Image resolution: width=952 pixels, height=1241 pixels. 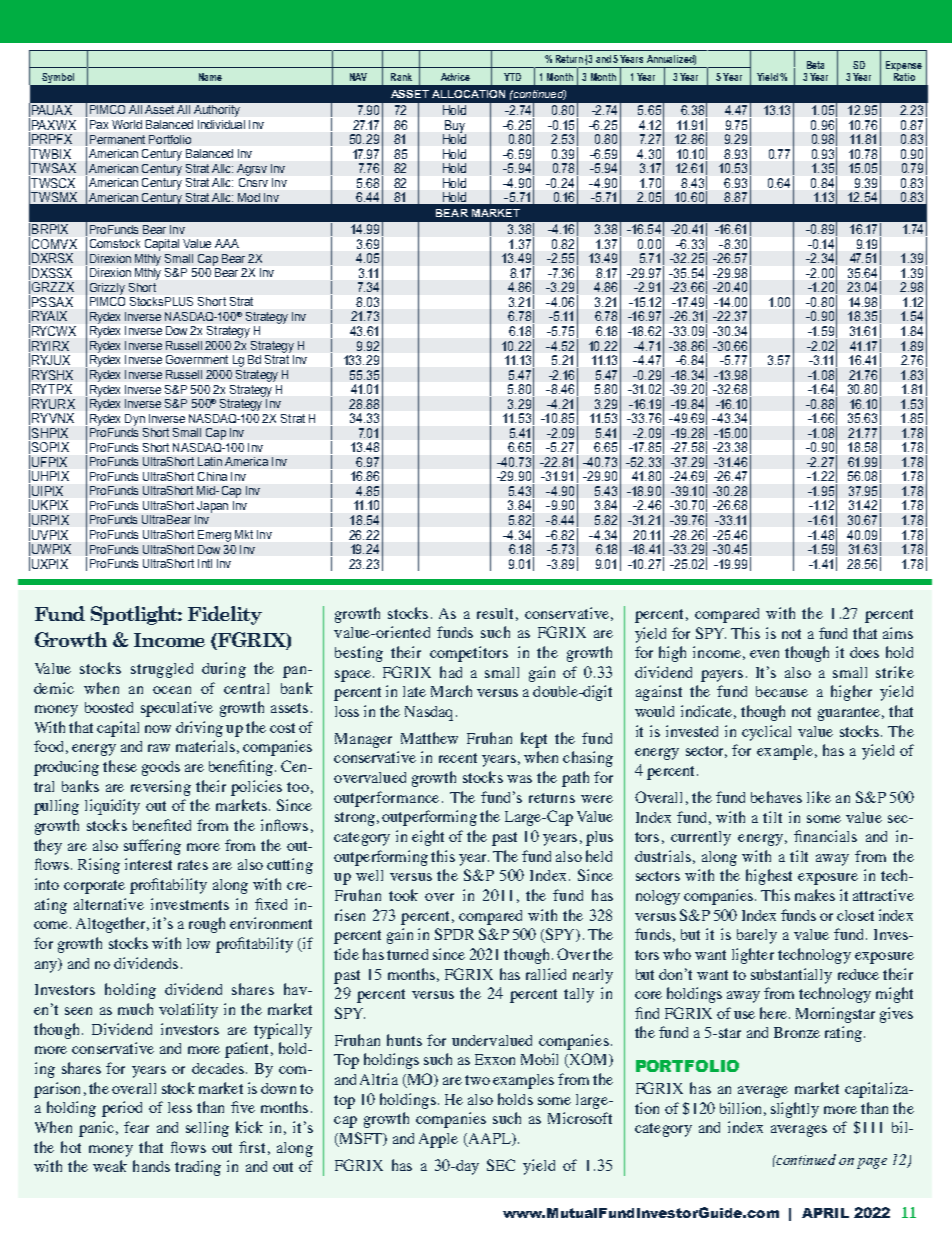 What do you see at coordinates (451, 672) in the screenshot?
I see `had` at bounding box center [451, 672].
